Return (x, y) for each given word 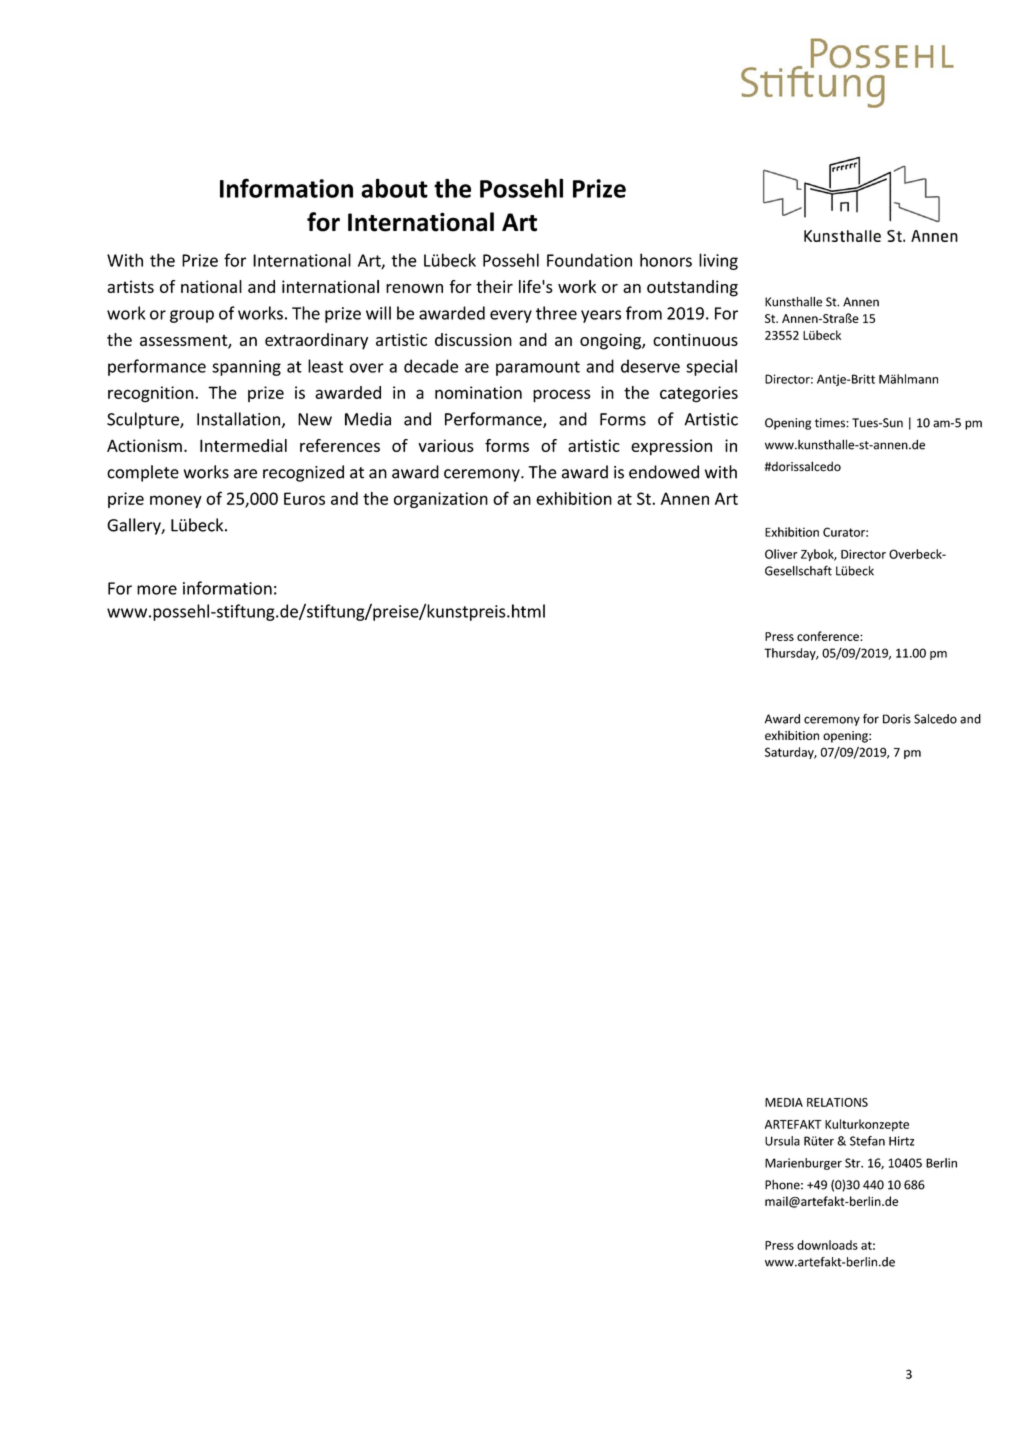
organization (441, 500)
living (718, 261)
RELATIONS (837, 1102)
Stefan (867, 1141)
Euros (304, 498)
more (157, 590)
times (831, 423)
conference (829, 636)
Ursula (782, 1141)
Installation (240, 420)
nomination (478, 392)
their (494, 286)
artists (130, 286)
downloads (827, 1245)
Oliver (781, 554)
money (176, 501)
